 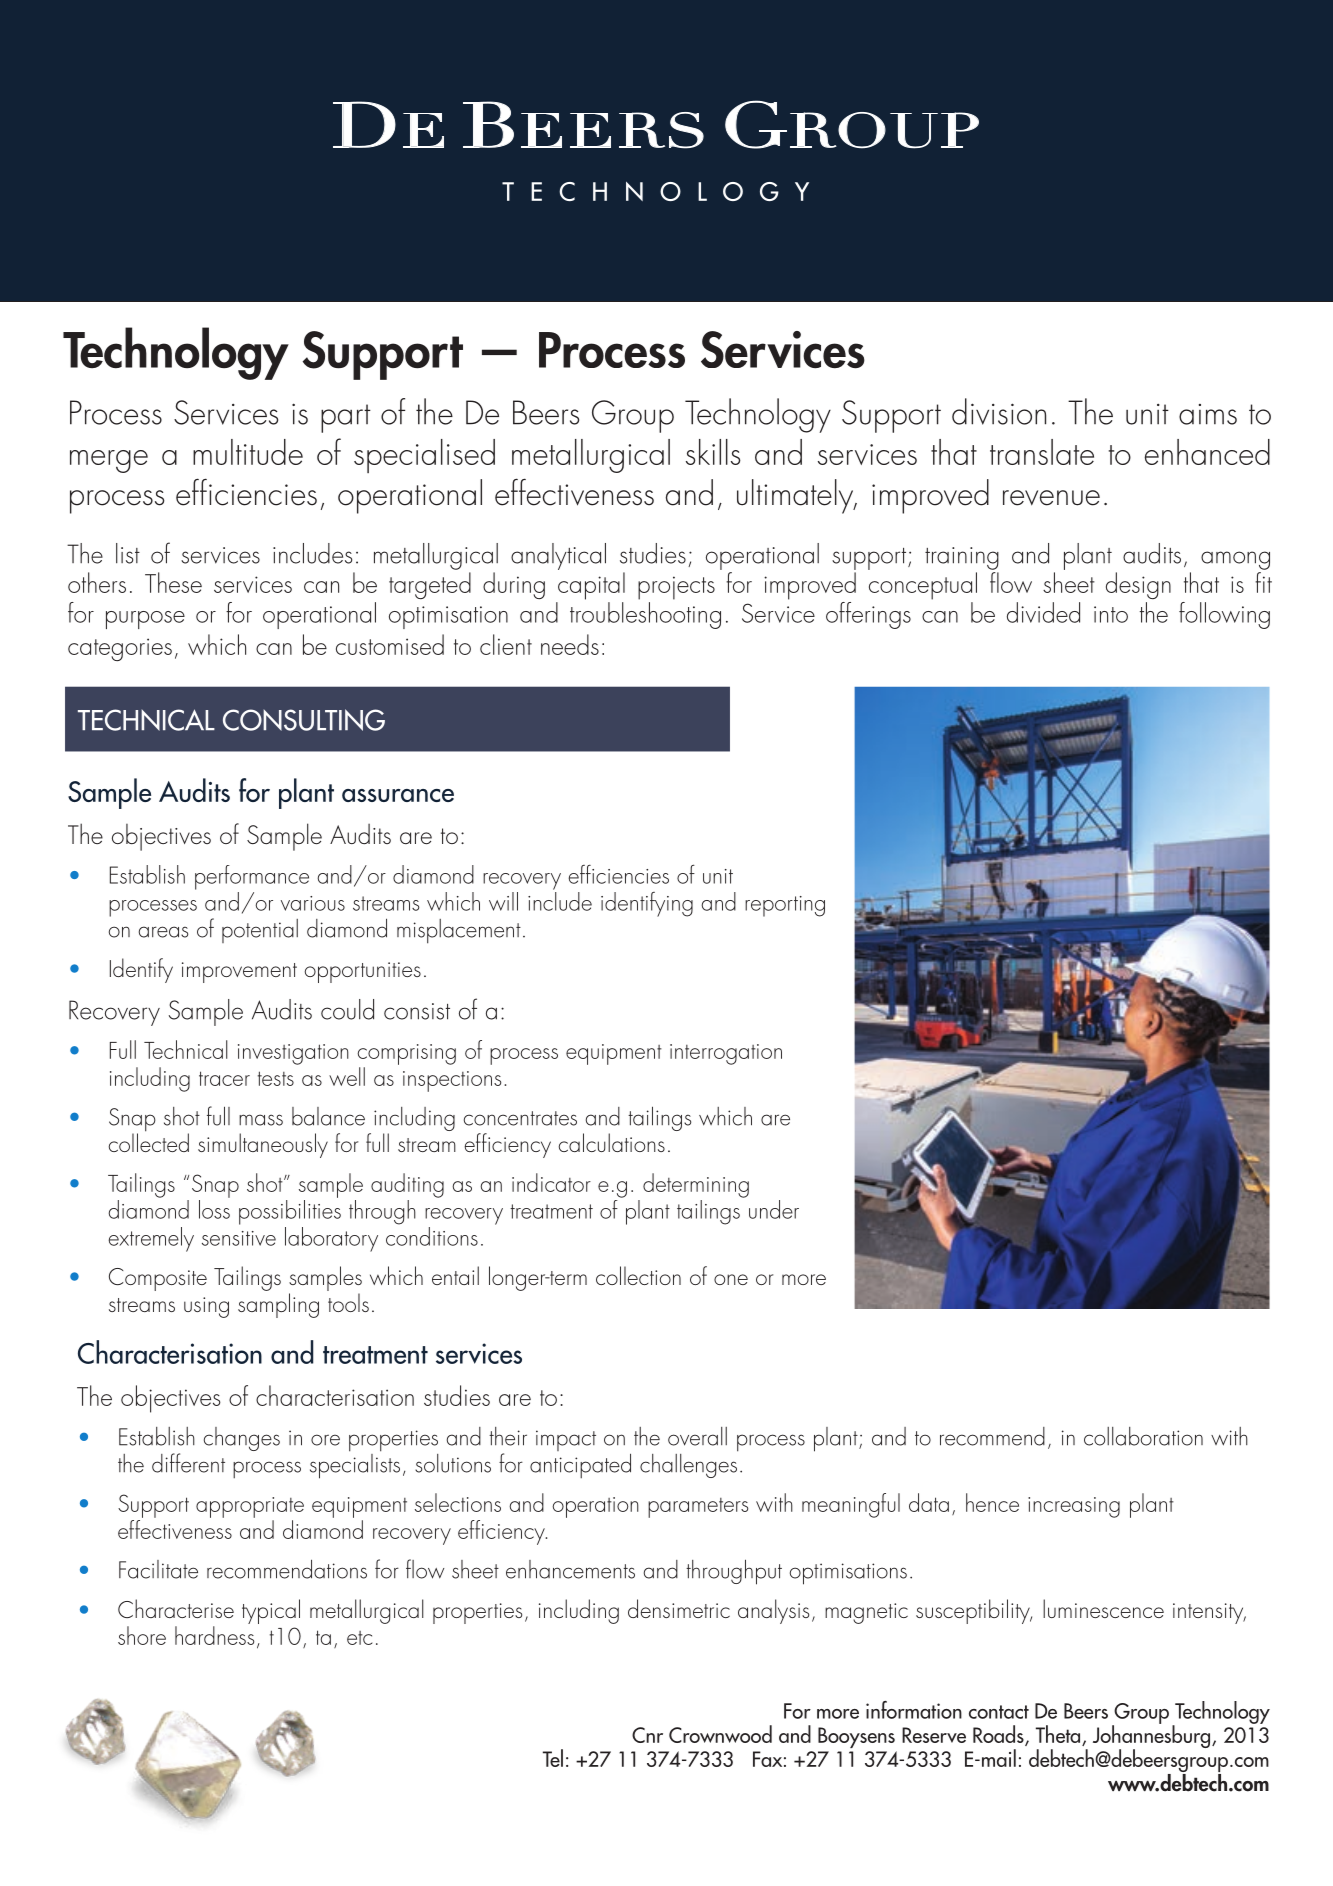 I want to click on under, so click(x=774, y=1209).
